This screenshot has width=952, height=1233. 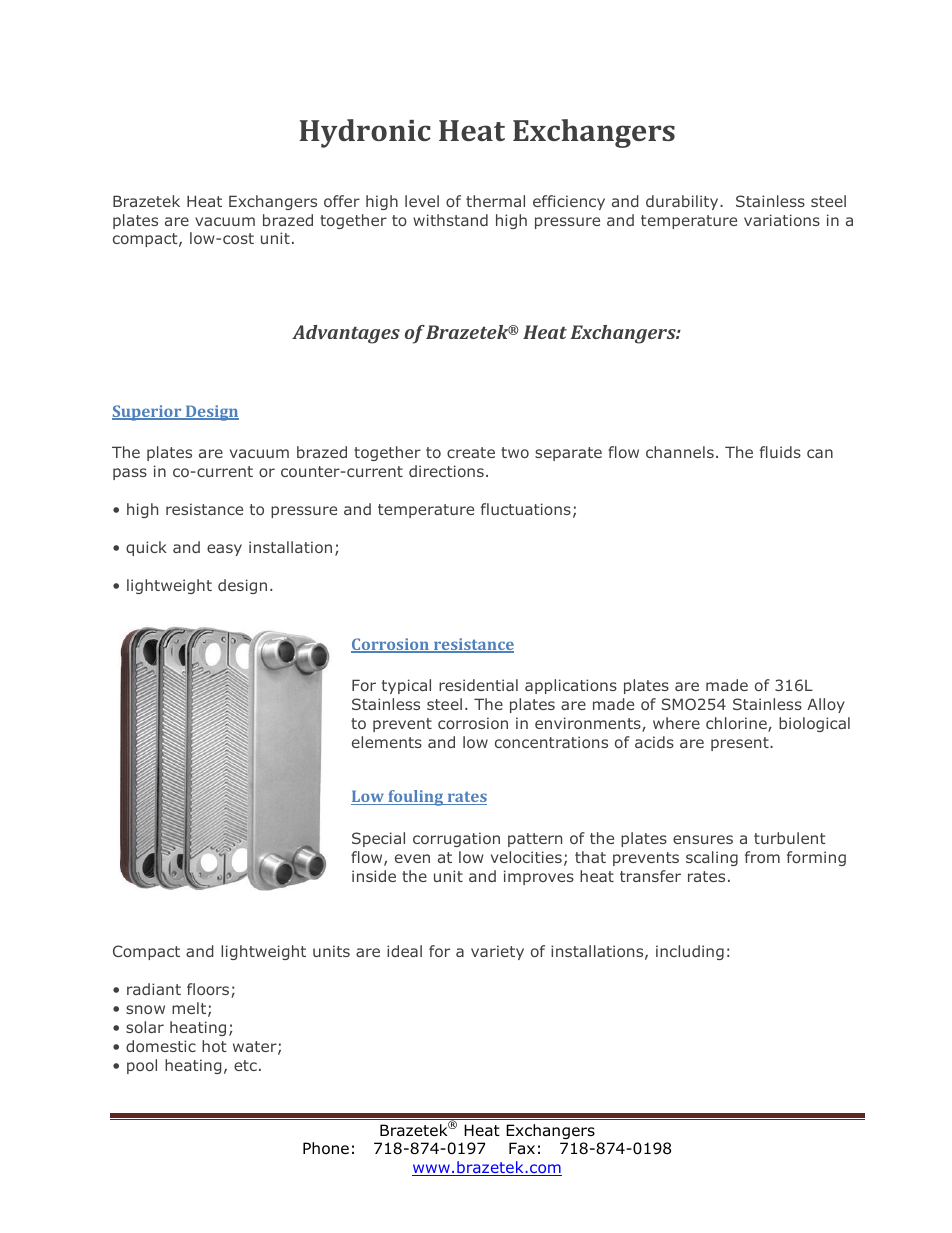 What do you see at coordinates (245, 1065) in the screenshot?
I see `etc` at bounding box center [245, 1065].
